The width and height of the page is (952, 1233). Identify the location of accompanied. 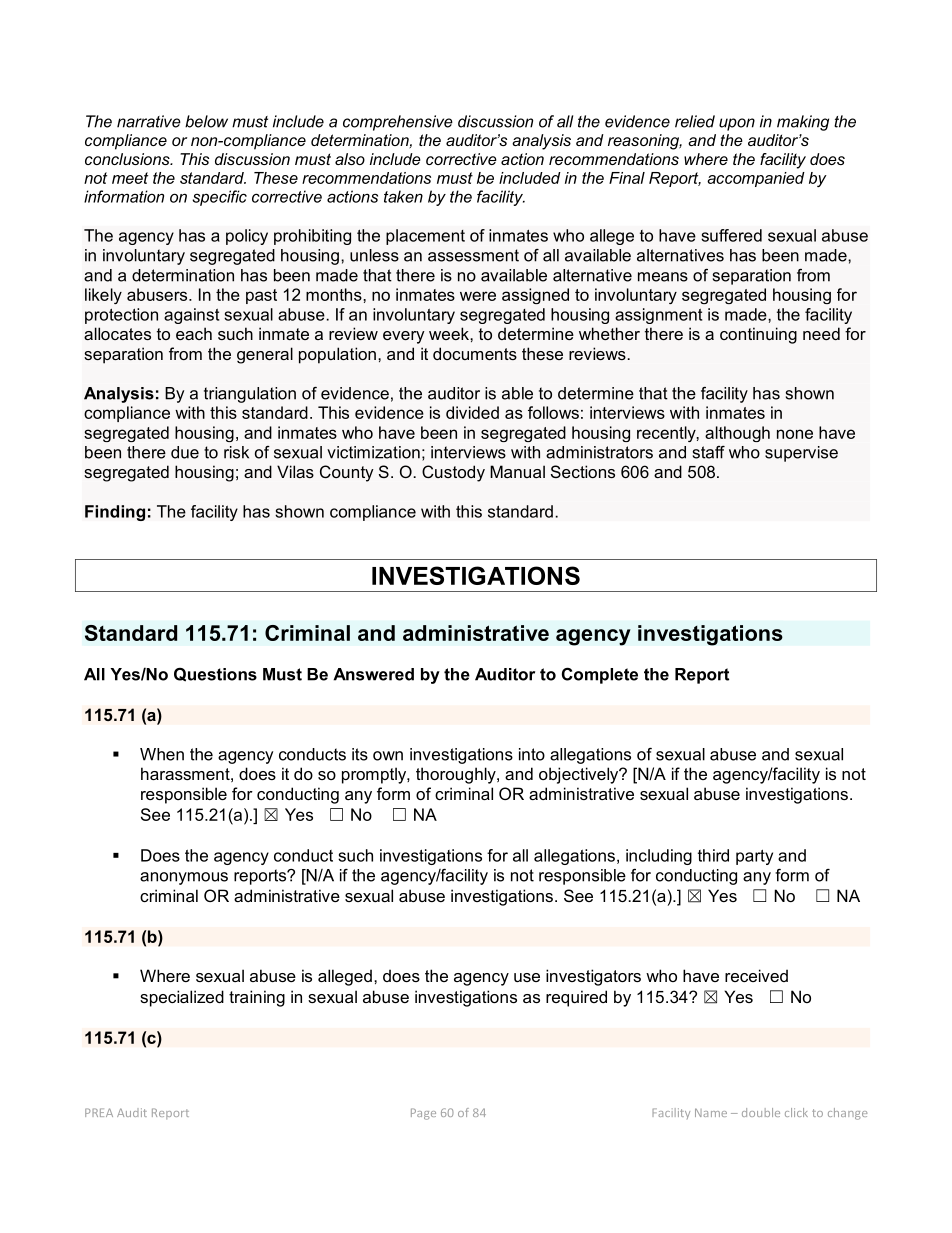
(756, 179).
